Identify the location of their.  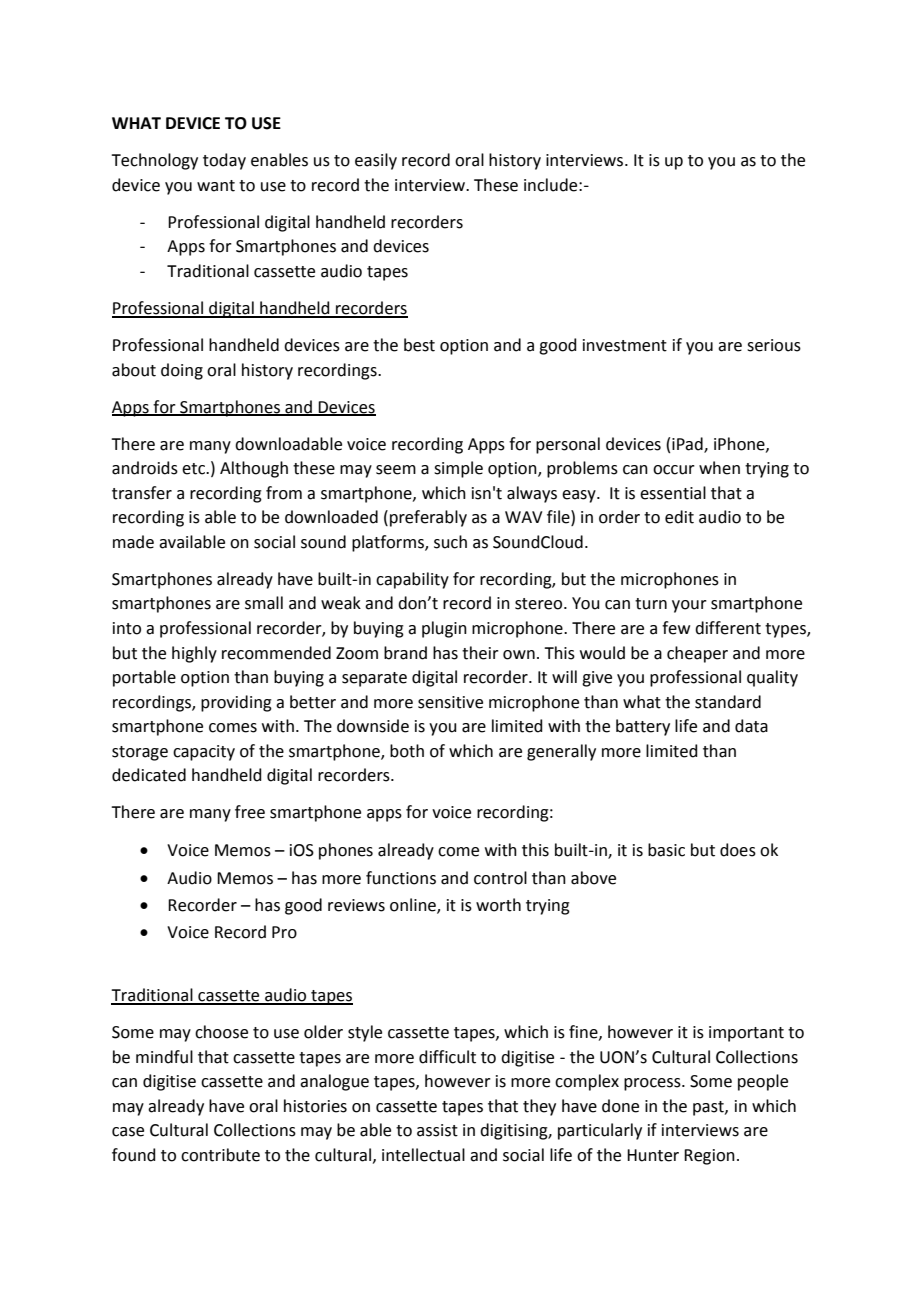
(480, 653).
